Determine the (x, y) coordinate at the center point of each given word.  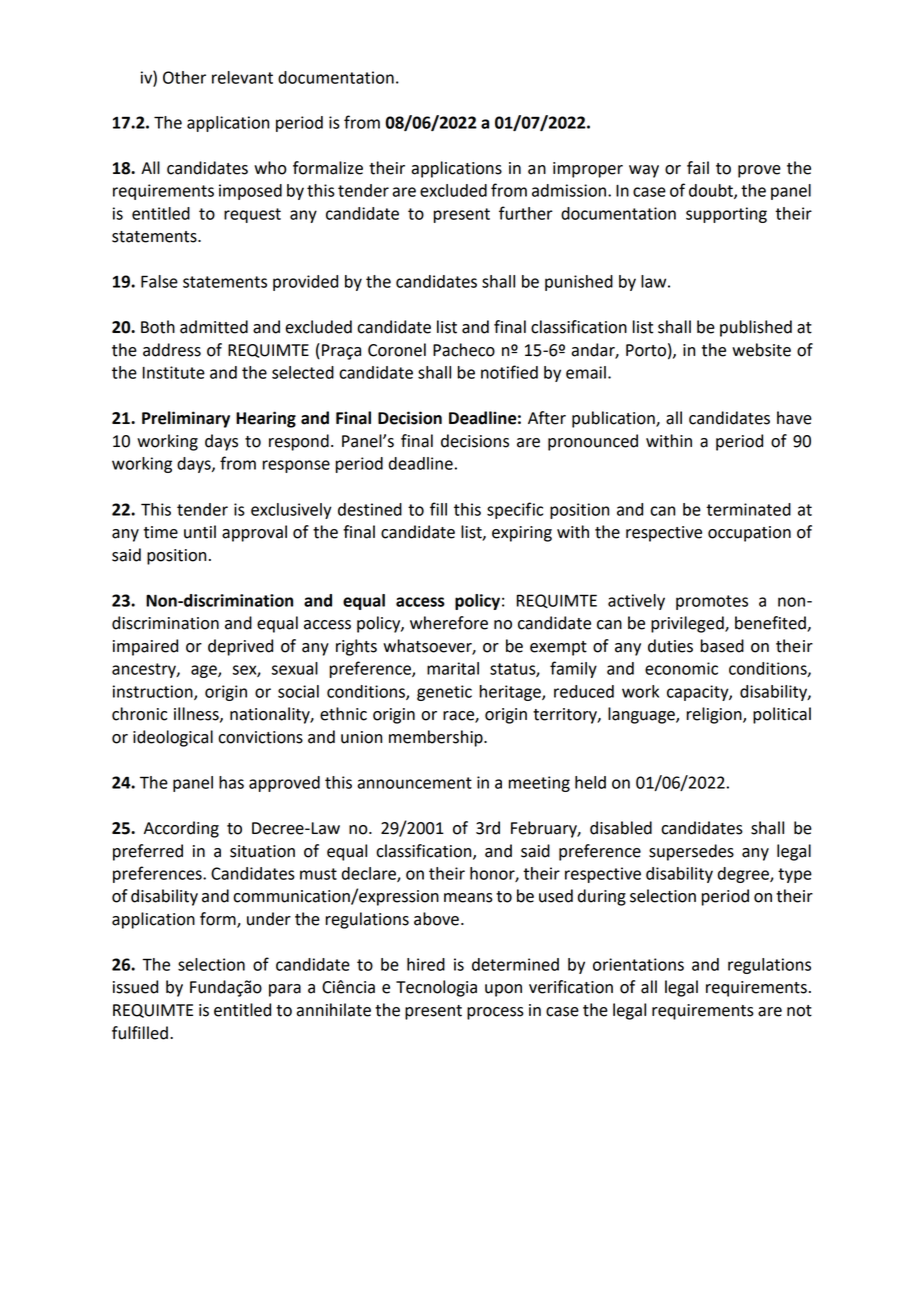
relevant (242, 77)
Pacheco (464, 350)
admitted (214, 327)
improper (588, 170)
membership (437, 738)
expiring (522, 534)
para (285, 990)
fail (698, 168)
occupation (749, 534)
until (200, 532)
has (231, 782)
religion (715, 715)
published (756, 328)
